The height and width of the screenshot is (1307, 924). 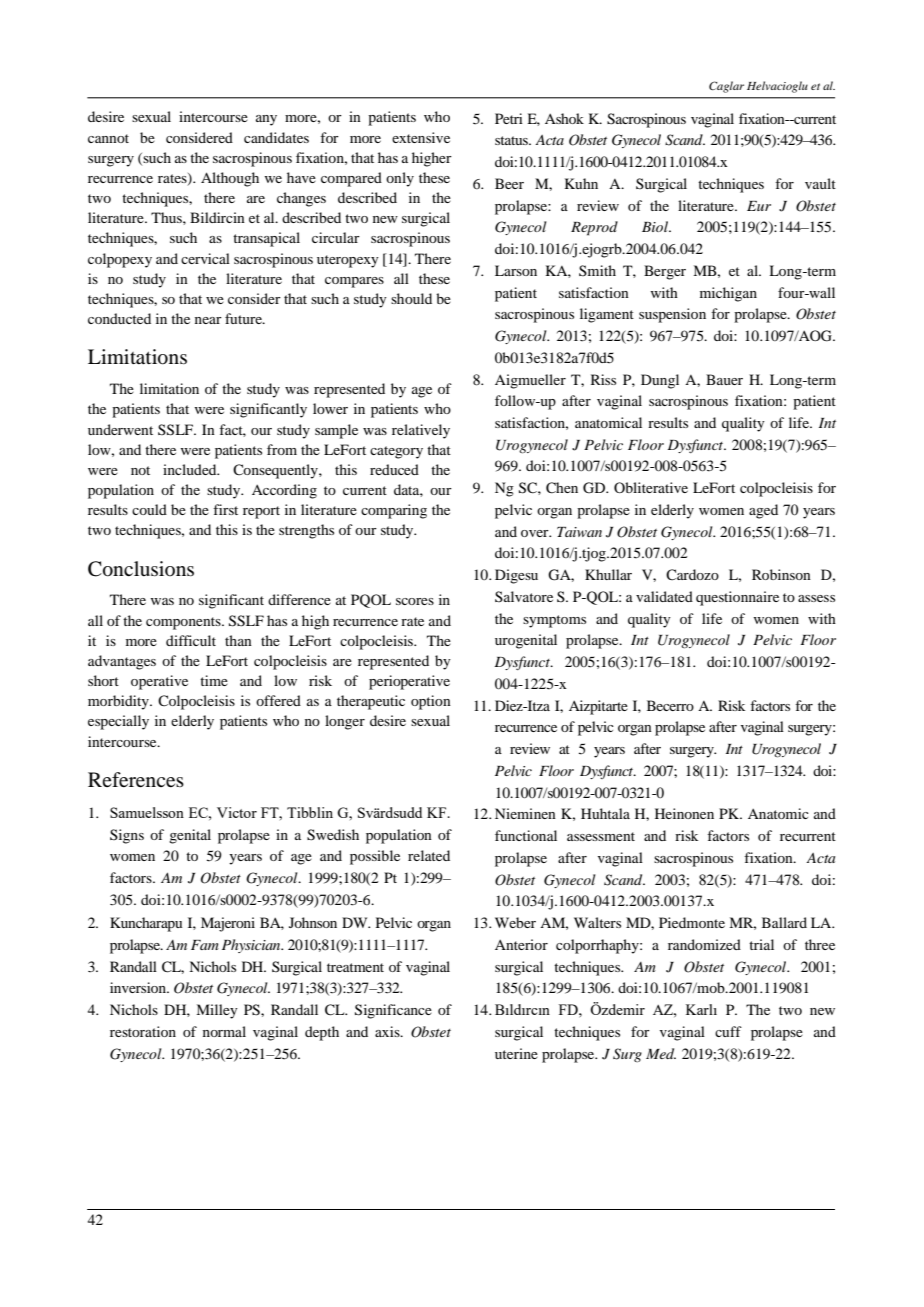 What do you see at coordinates (230, 179) in the screenshot?
I see `Although` at bounding box center [230, 179].
